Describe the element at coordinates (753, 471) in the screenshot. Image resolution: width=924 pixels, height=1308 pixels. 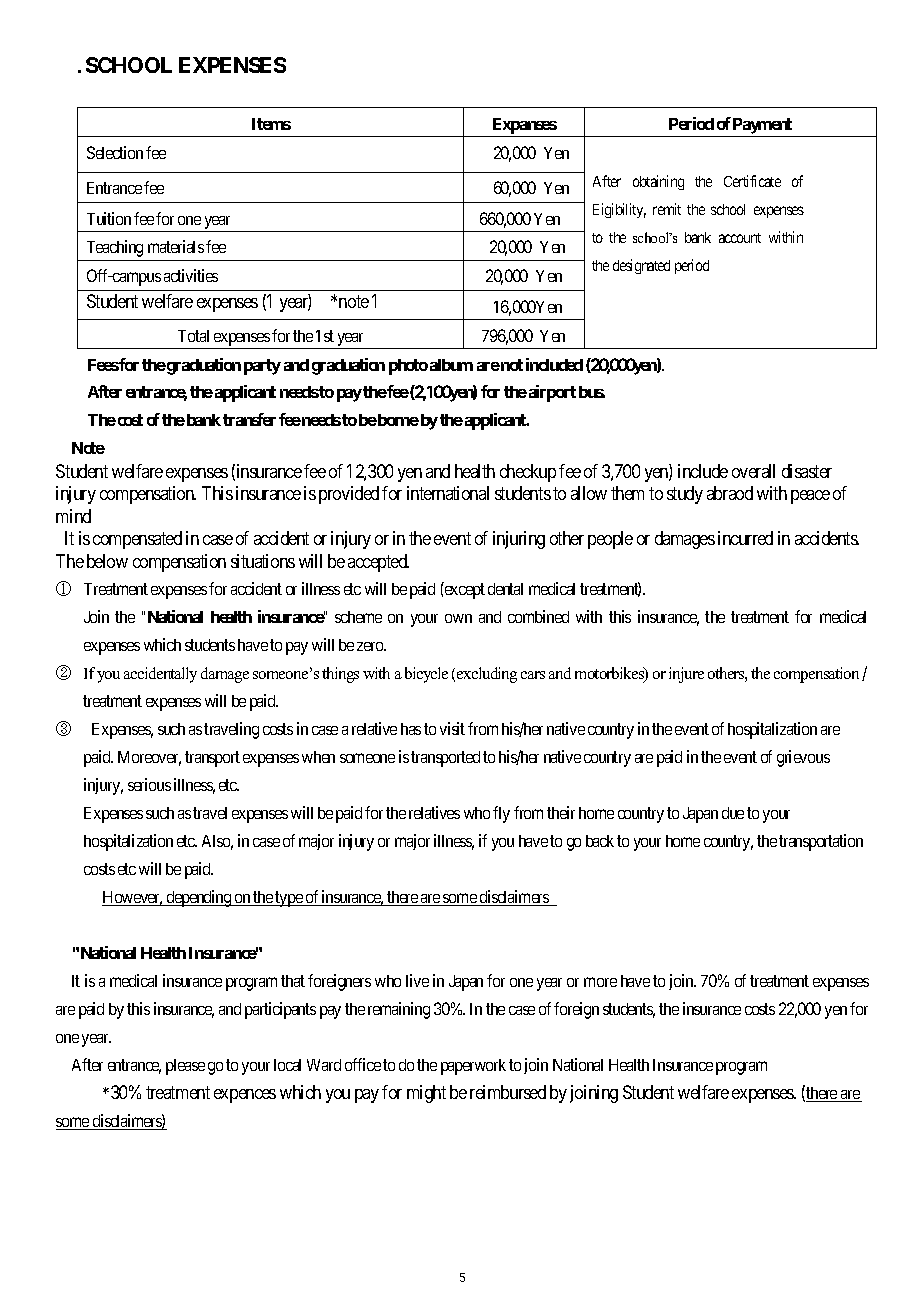
I see `overall` at that location.
